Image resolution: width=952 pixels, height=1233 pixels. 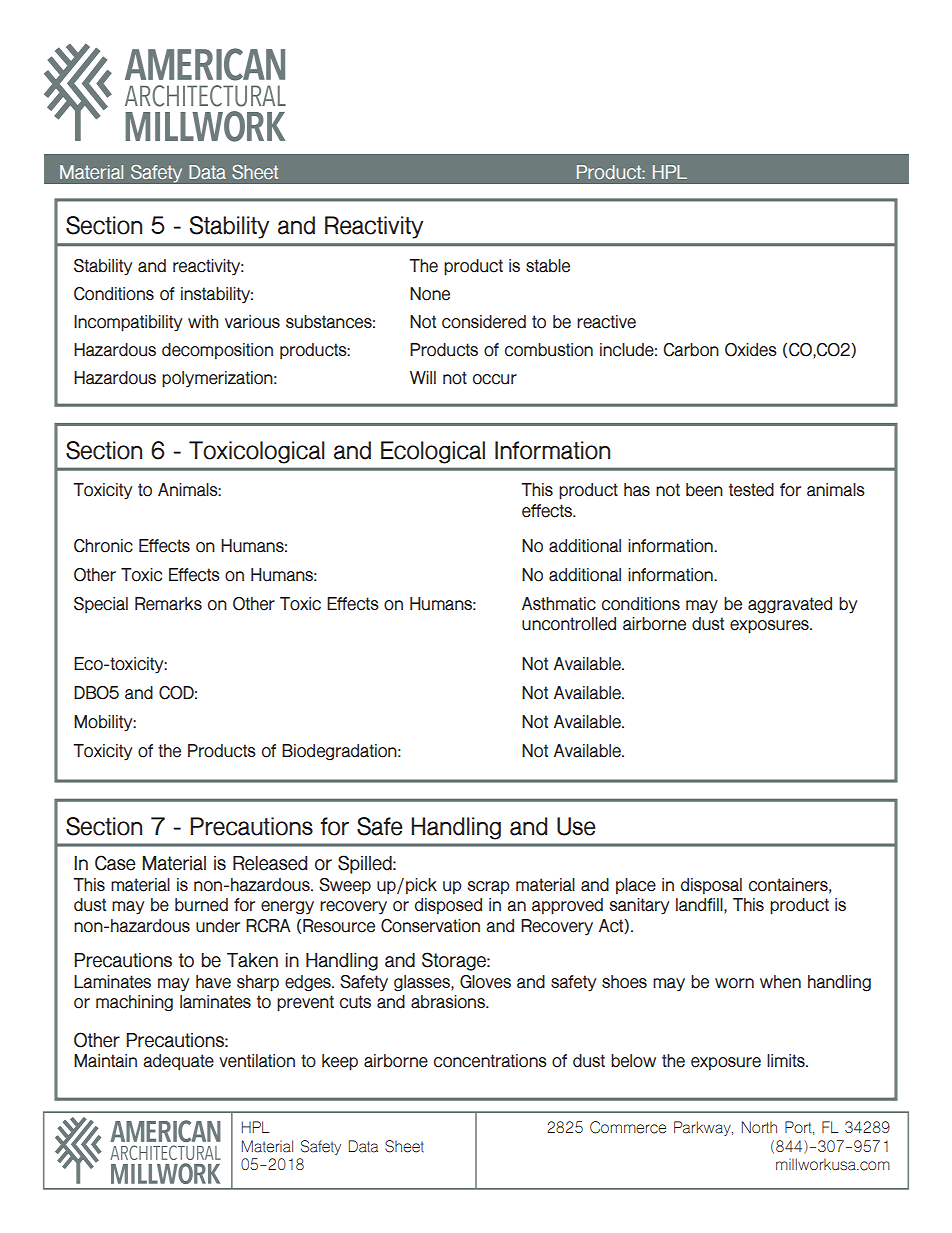 I want to click on burned, so click(x=201, y=905).
